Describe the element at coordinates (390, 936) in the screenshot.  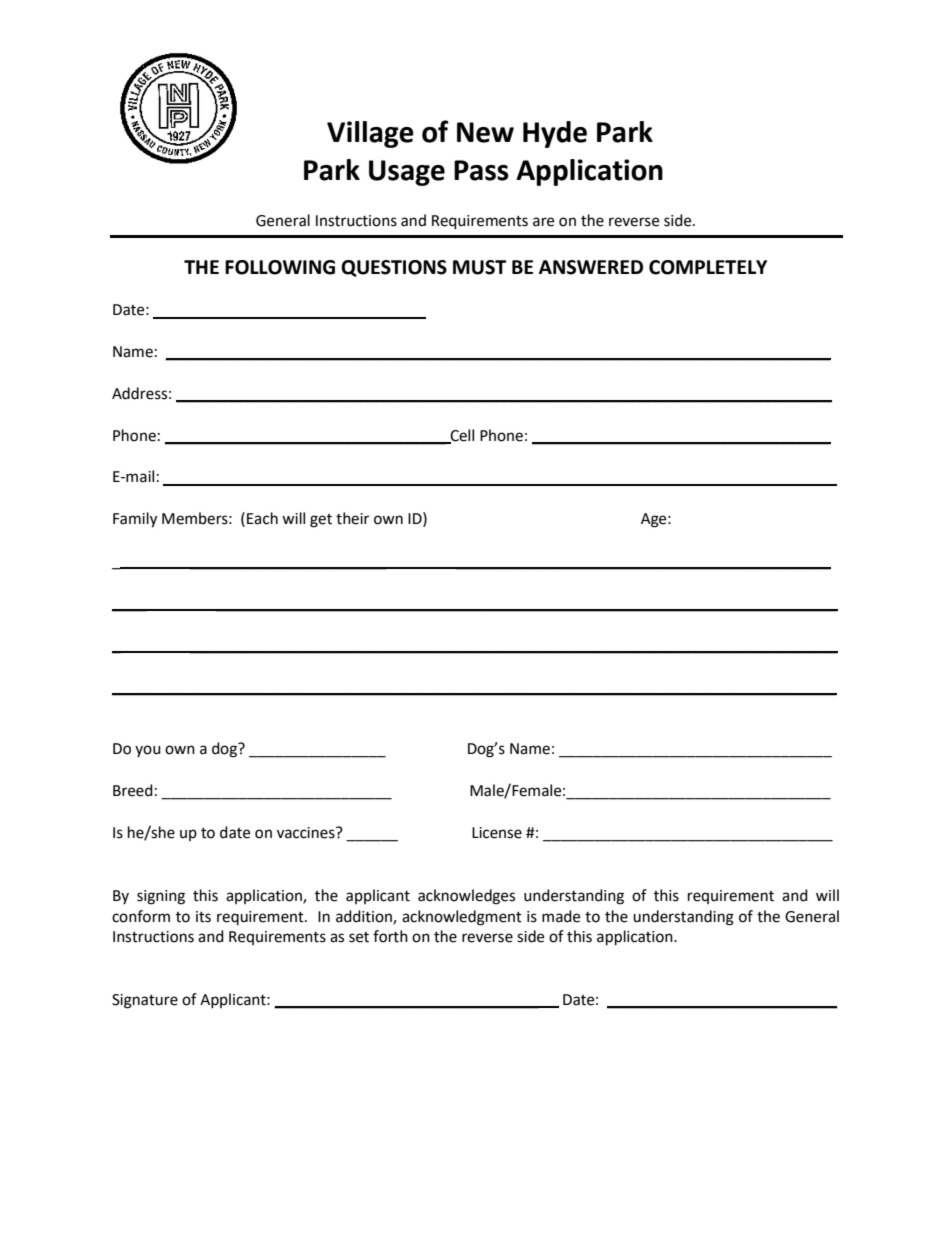
I see `forth` at that location.
